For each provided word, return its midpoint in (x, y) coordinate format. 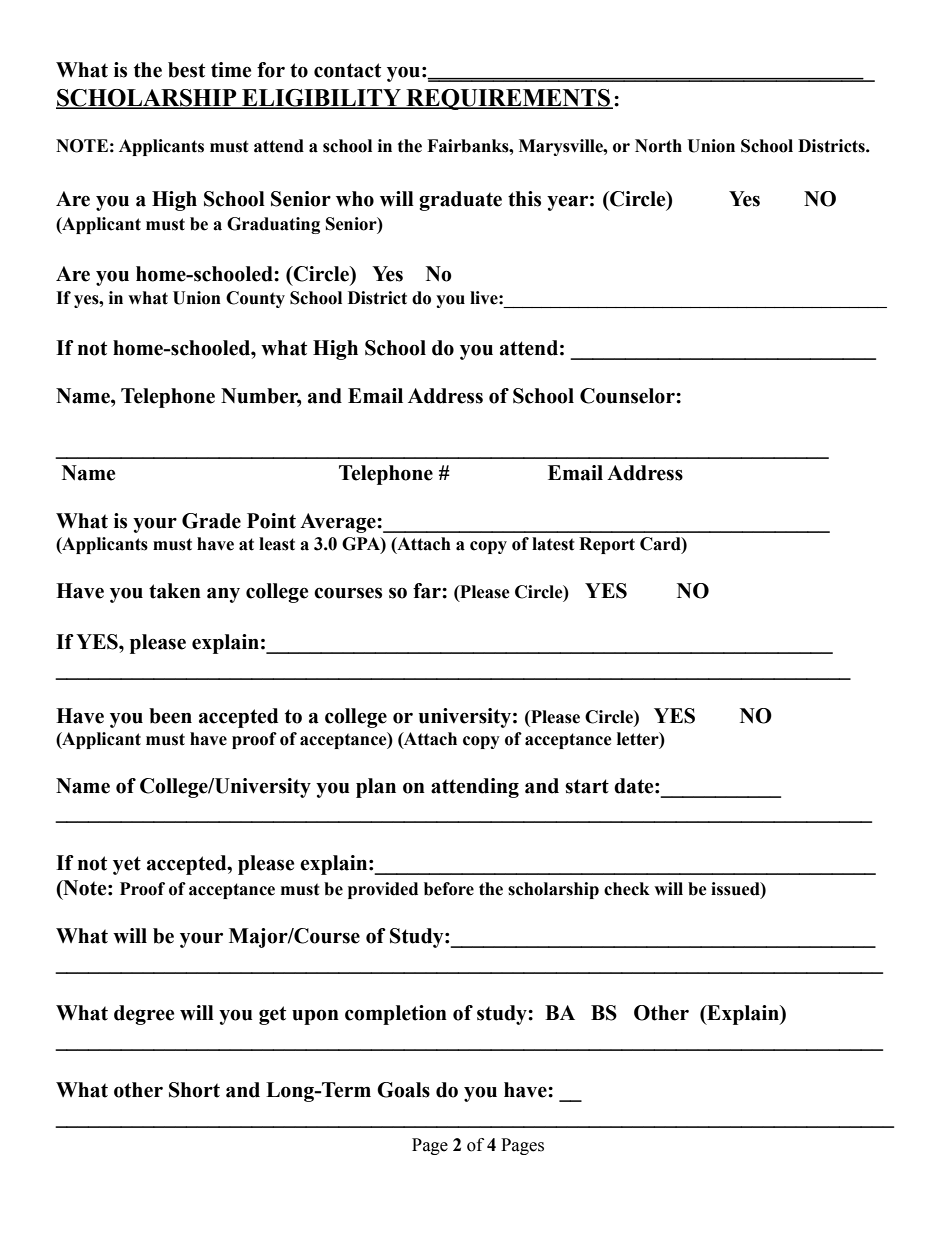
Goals (403, 1090)
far (428, 591)
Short (194, 1090)
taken (175, 591)
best (186, 70)
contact (347, 70)
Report (607, 545)
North (658, 146)
